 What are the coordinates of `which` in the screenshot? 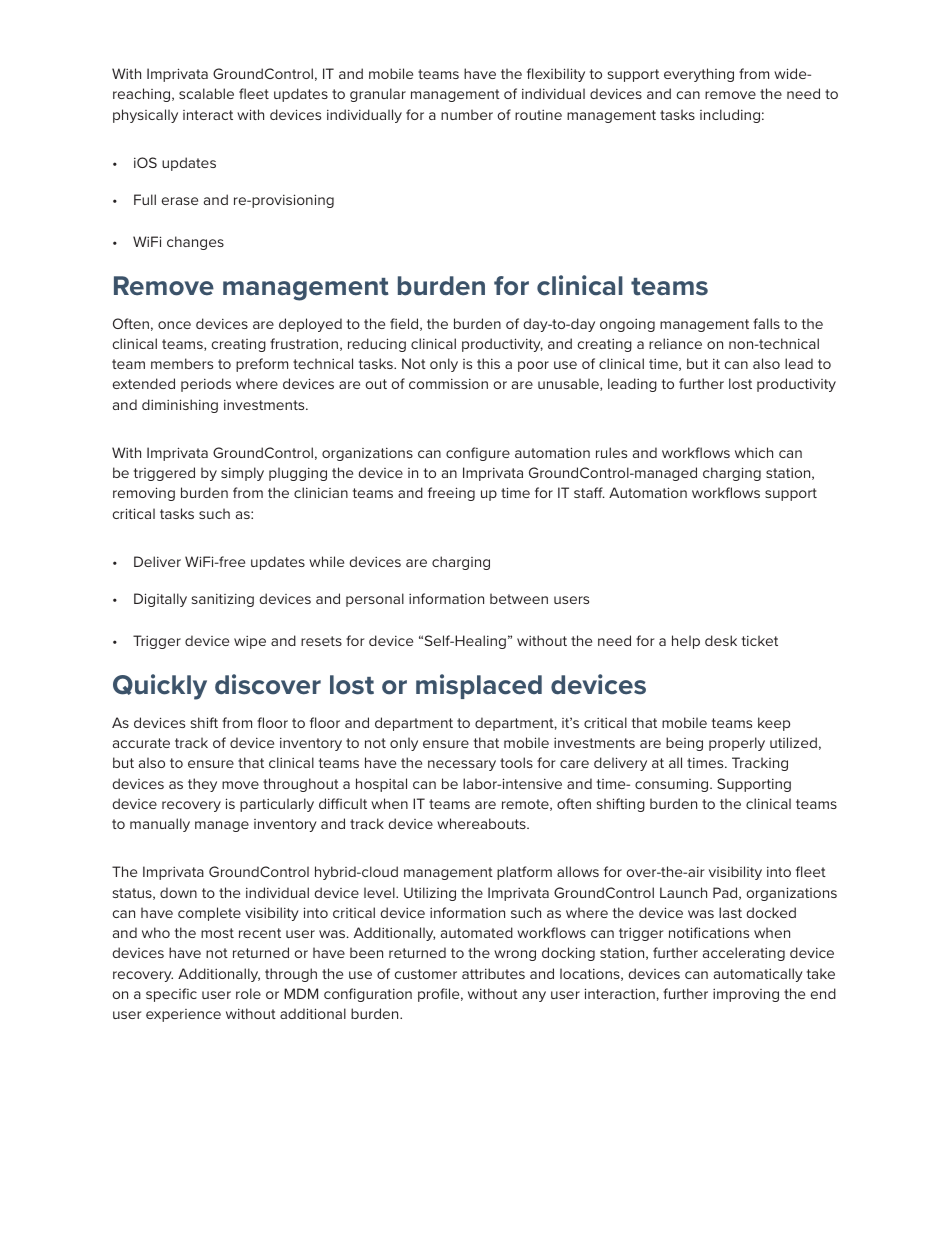 It's located at (754, 452).
